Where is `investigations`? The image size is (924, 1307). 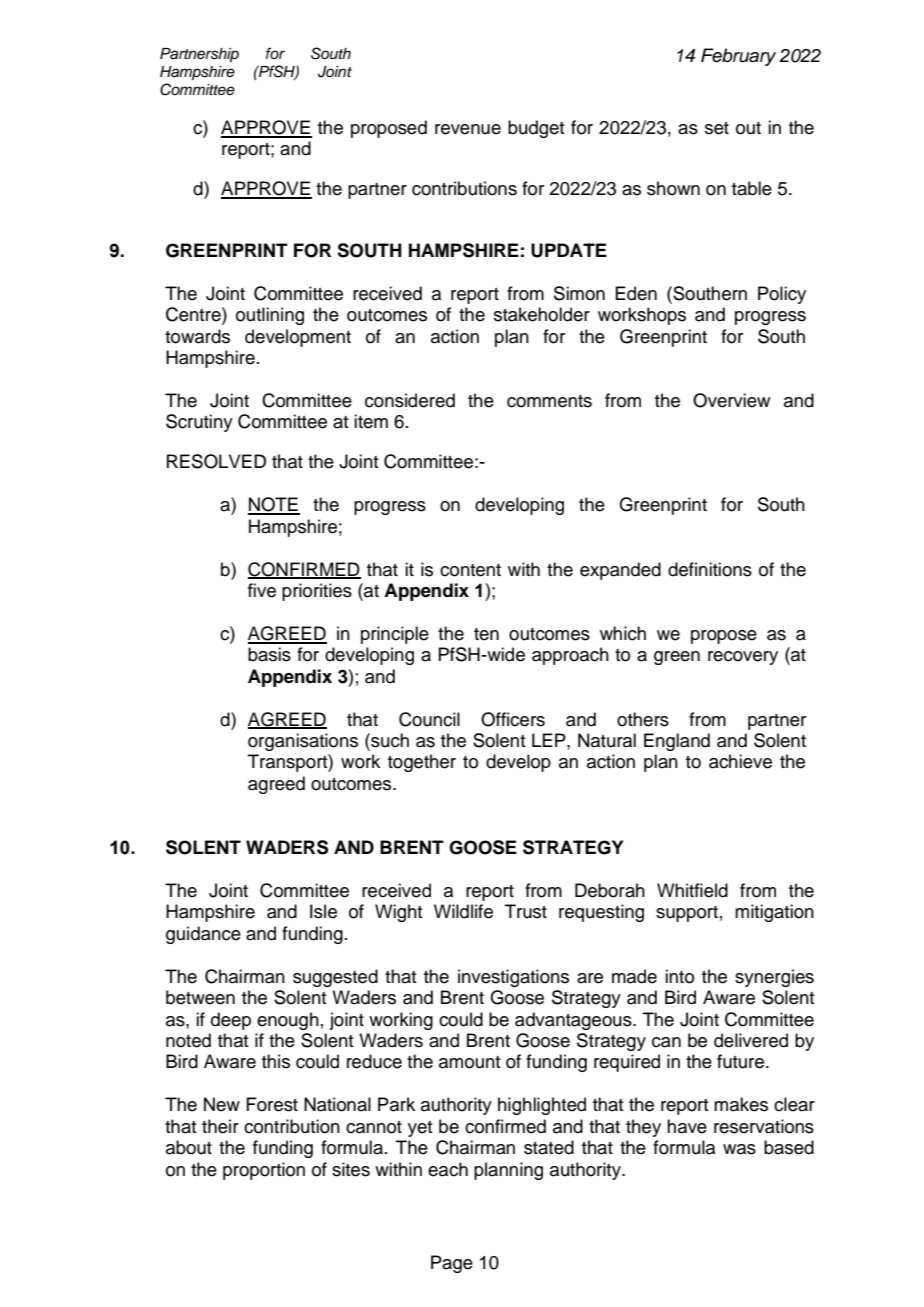 investigations is located at coordinates (513, 978).
